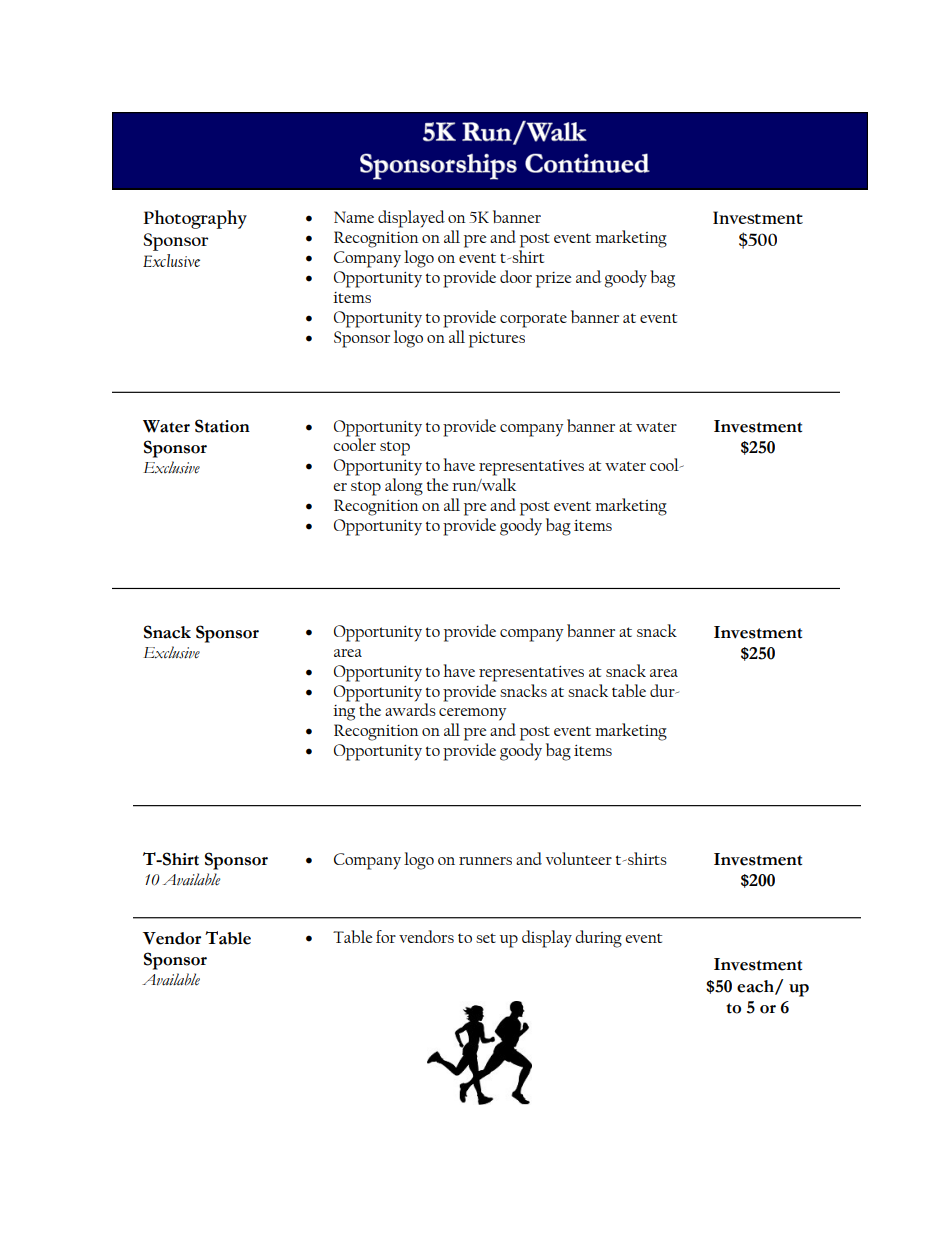  What do you see at coordinates (386, 936) in the screenshot?
I see `for` at bounding box center [386, 936].
